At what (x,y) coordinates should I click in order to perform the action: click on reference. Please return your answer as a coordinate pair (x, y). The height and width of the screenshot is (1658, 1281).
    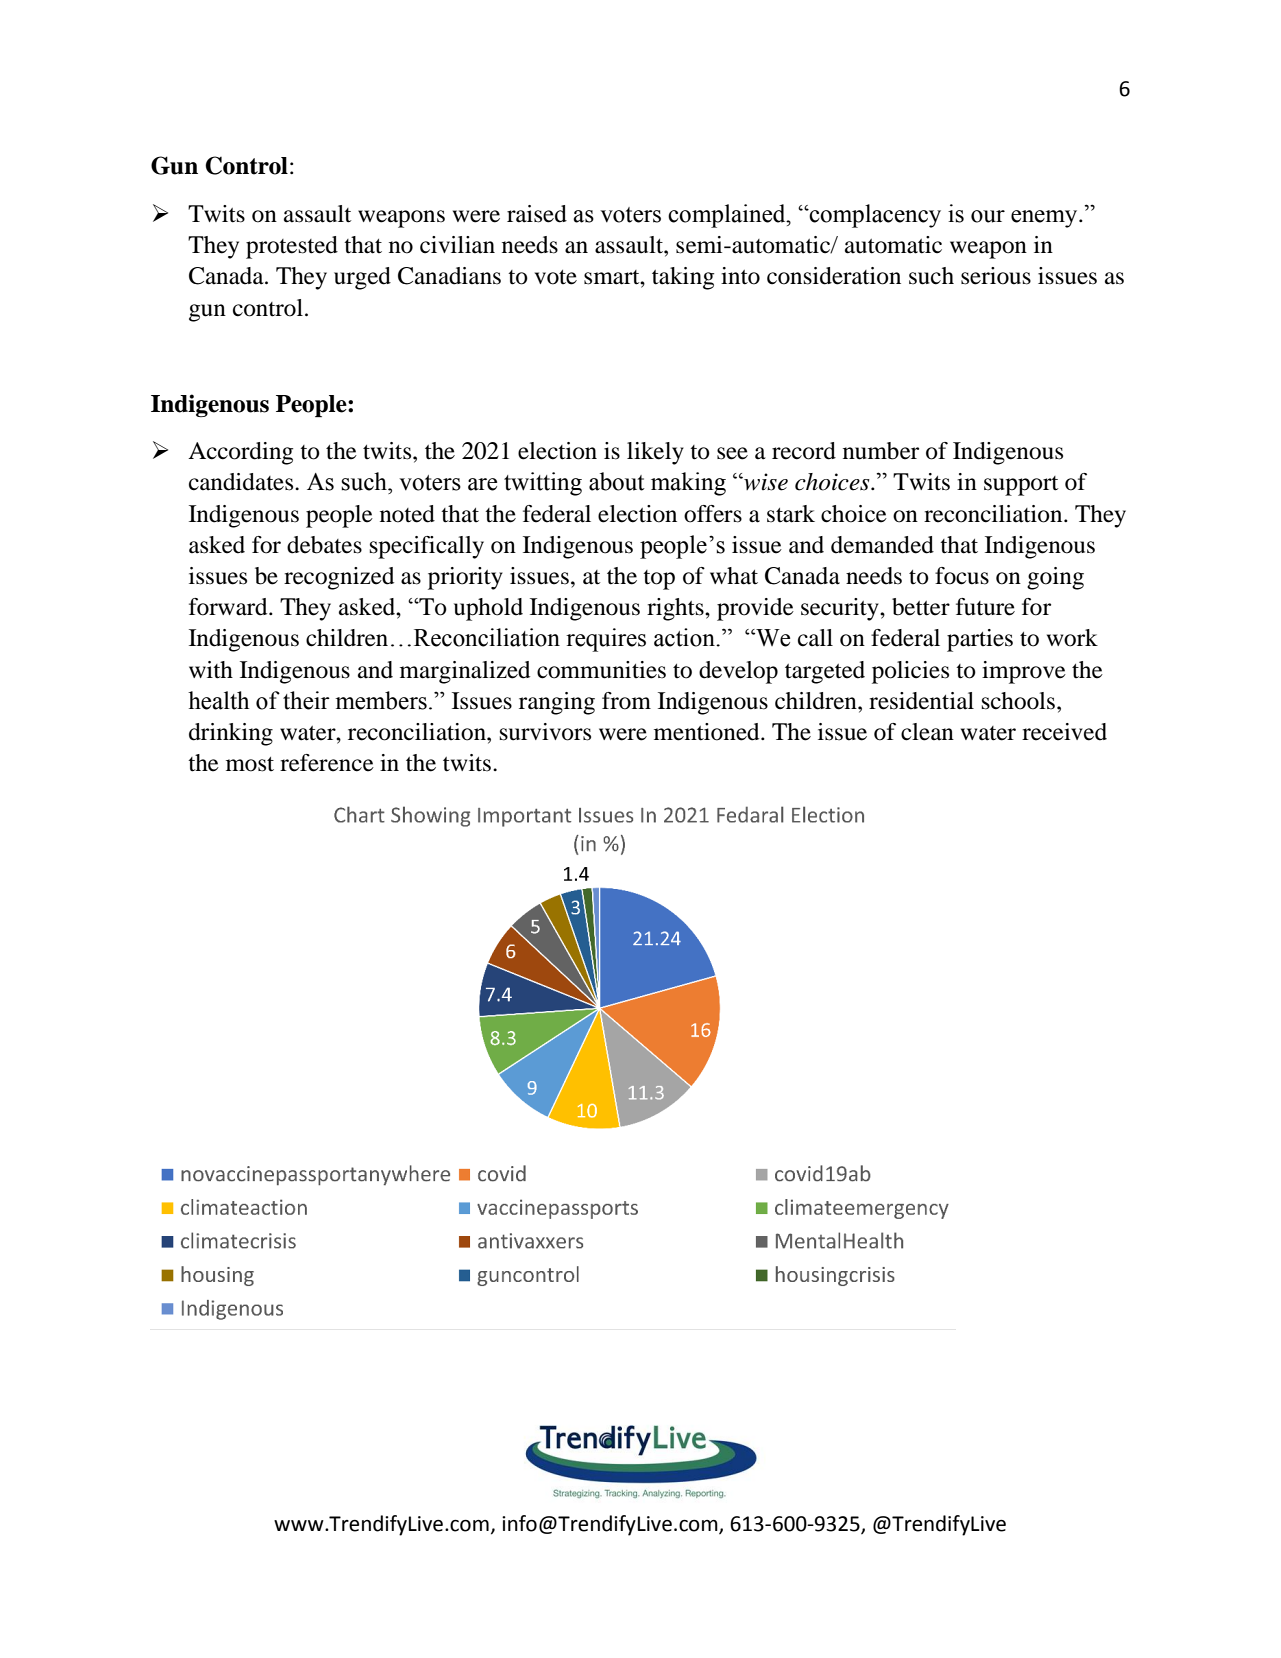
    Looking at the image, I should click on (327, 763).
